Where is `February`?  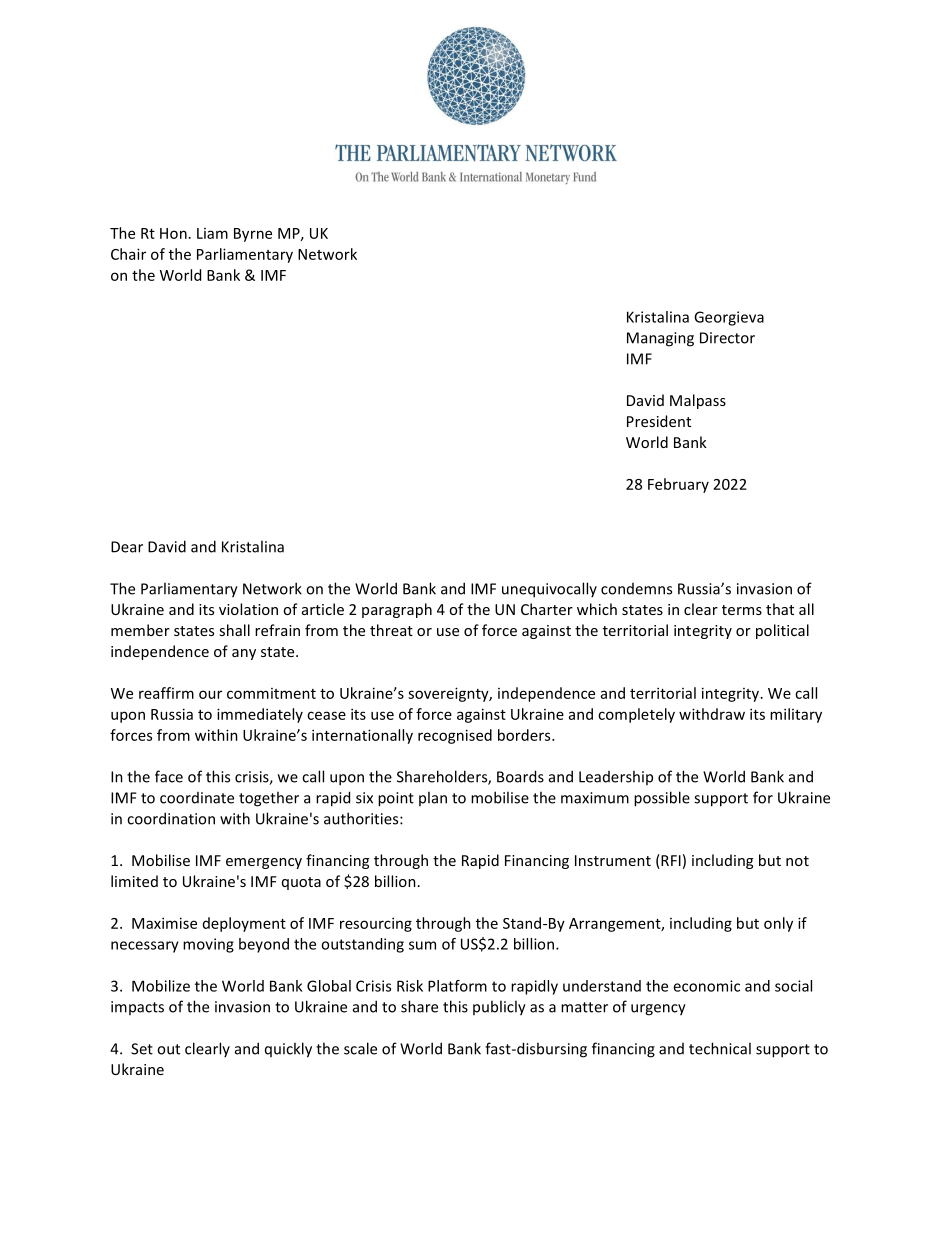 February is located at coordinates (678, 485).
